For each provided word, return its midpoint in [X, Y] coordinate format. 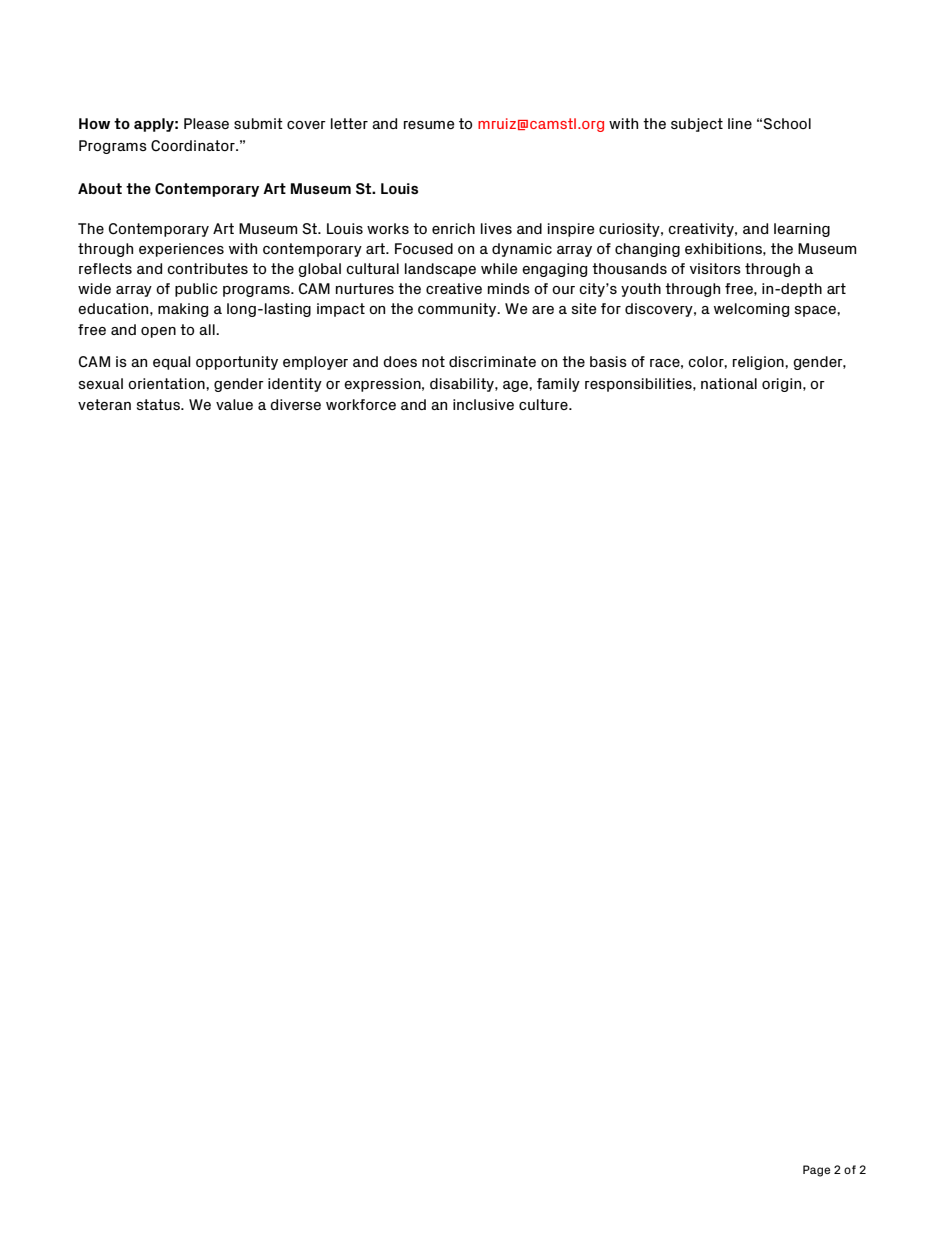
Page [816, 1171]
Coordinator [194, 146]
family [558, 385]
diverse [295, 404]
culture [544, 404]
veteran [104, 404]
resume [429, 125]
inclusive [483, 404]
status [159, 404]
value [234, 404]
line [740, 123]
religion [759, 363]
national [729, 383]
